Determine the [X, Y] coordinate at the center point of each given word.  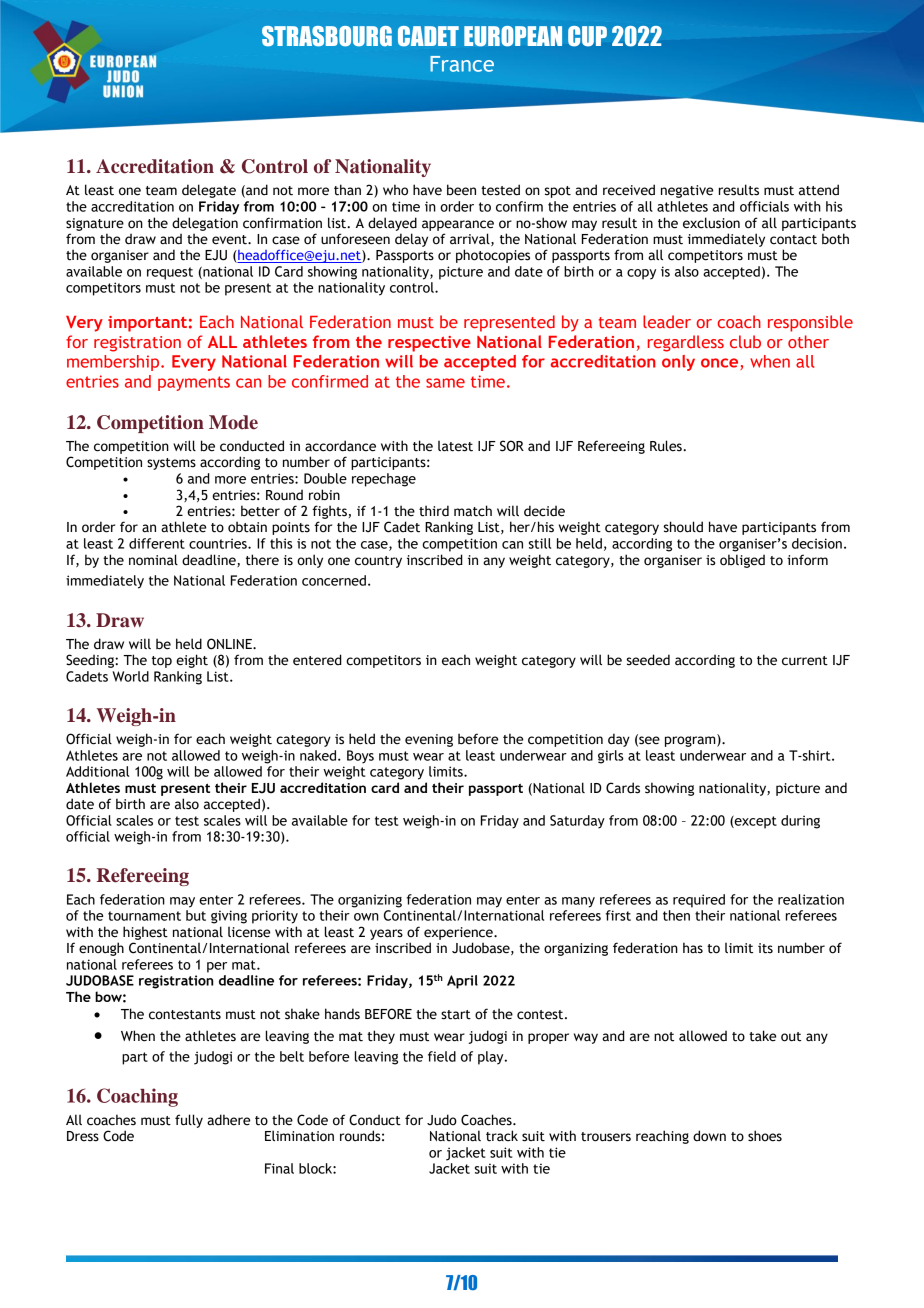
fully [189, 1121]
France [462, 64]
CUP [587, 36]
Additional [97, 771]
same [445, 383]
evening [429, 740]
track [502, 1136]
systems [171, 464]
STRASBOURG [327, 36]
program [691, 740]
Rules [667, 446]
